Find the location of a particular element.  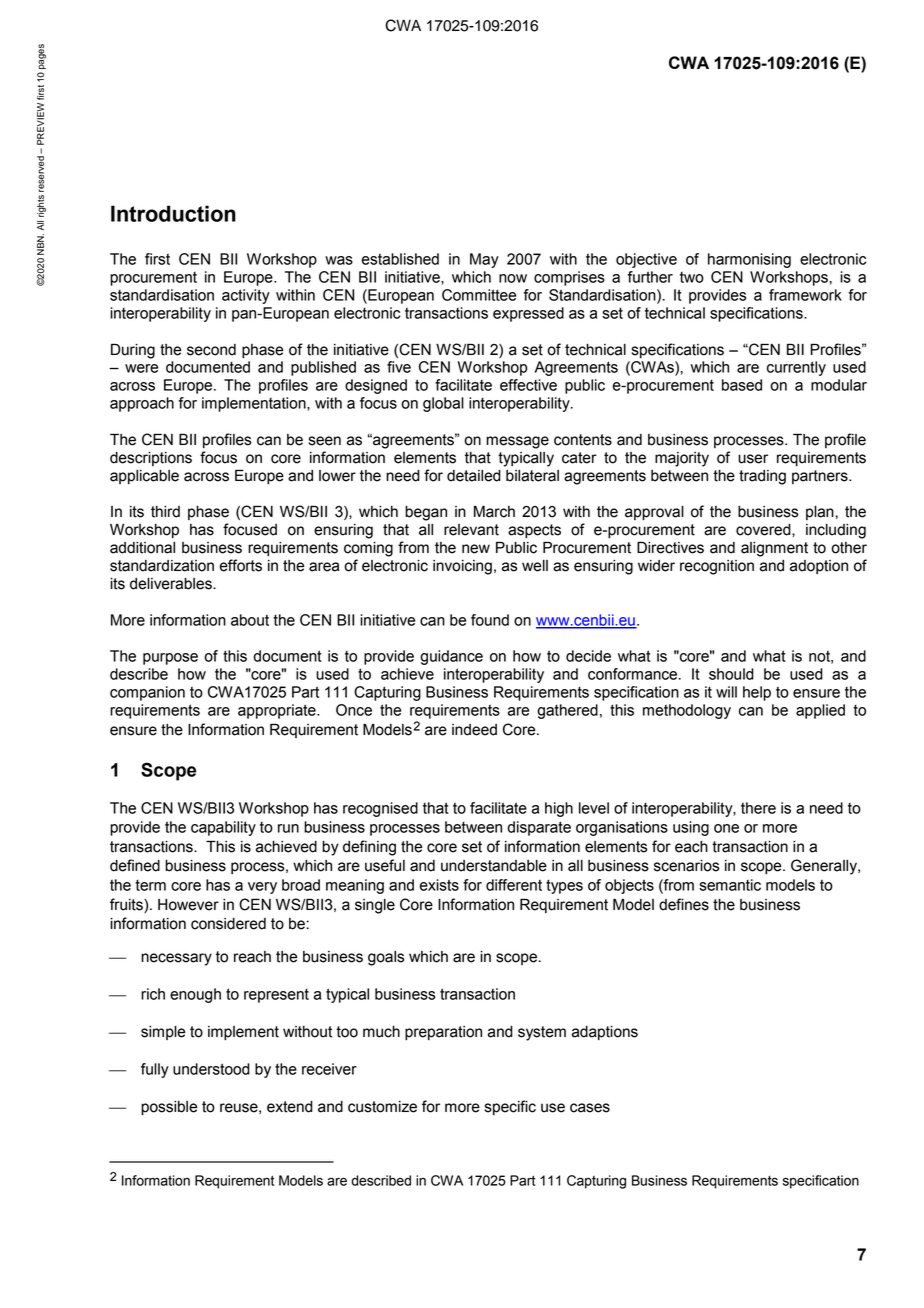

Introduction is located at coordinates (173, 213).
